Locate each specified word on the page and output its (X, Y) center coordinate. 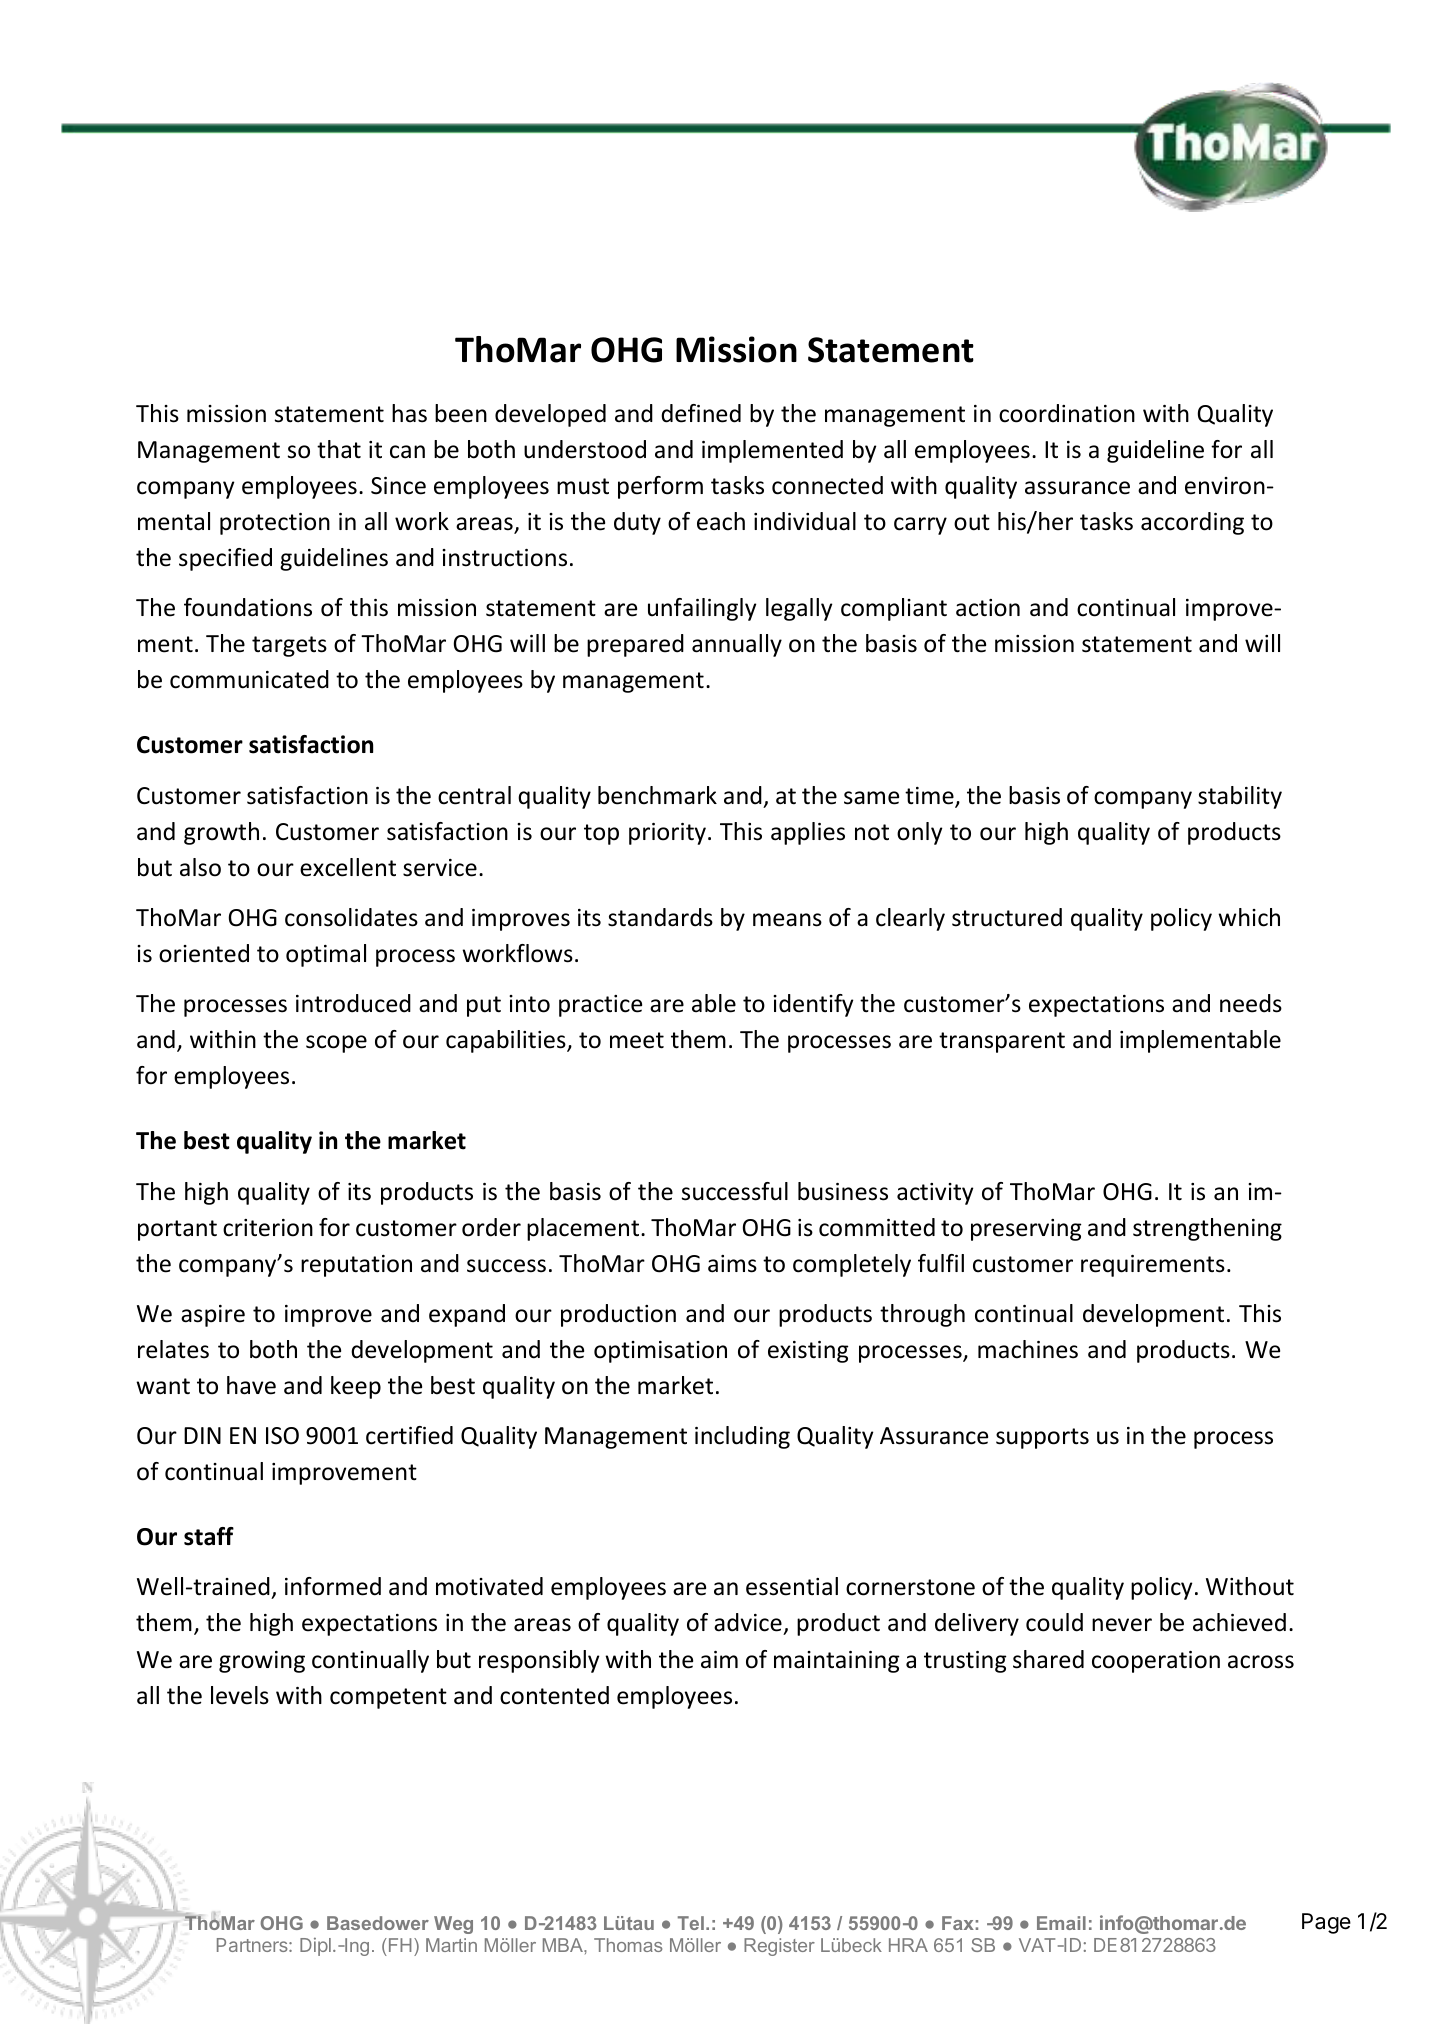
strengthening (1207, 1229)
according (1192, 523)
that (339, 449)
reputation (356, 1266)
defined (701, 413)
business (843, 1191)
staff (209, 1536)
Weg (453, 1925)
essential (792, 1586)
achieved (1239, 1622)
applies (808, 833)
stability (1240, 797)
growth (221, 833)
